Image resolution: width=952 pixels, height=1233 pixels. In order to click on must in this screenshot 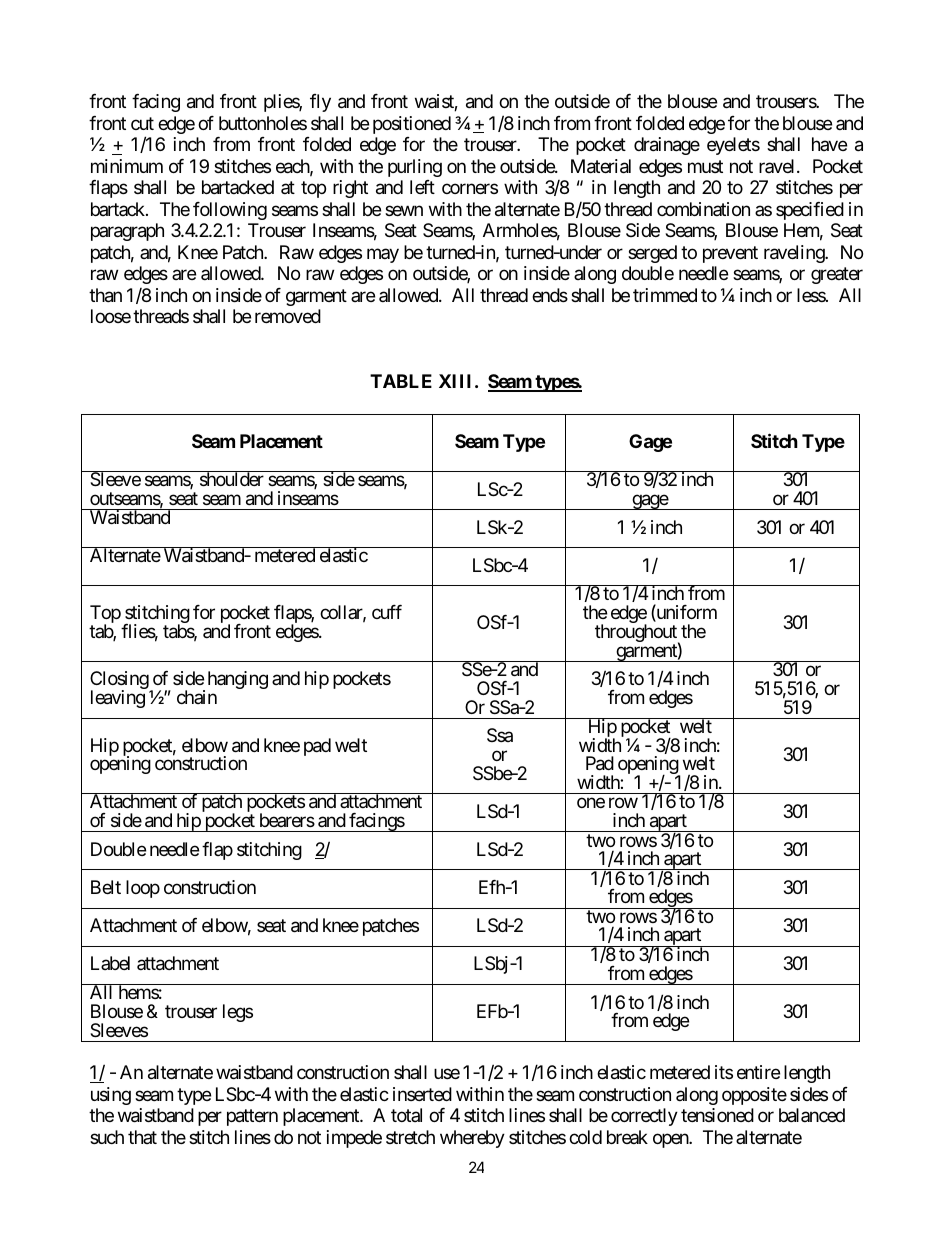, I will do `click(705, 166)`.
